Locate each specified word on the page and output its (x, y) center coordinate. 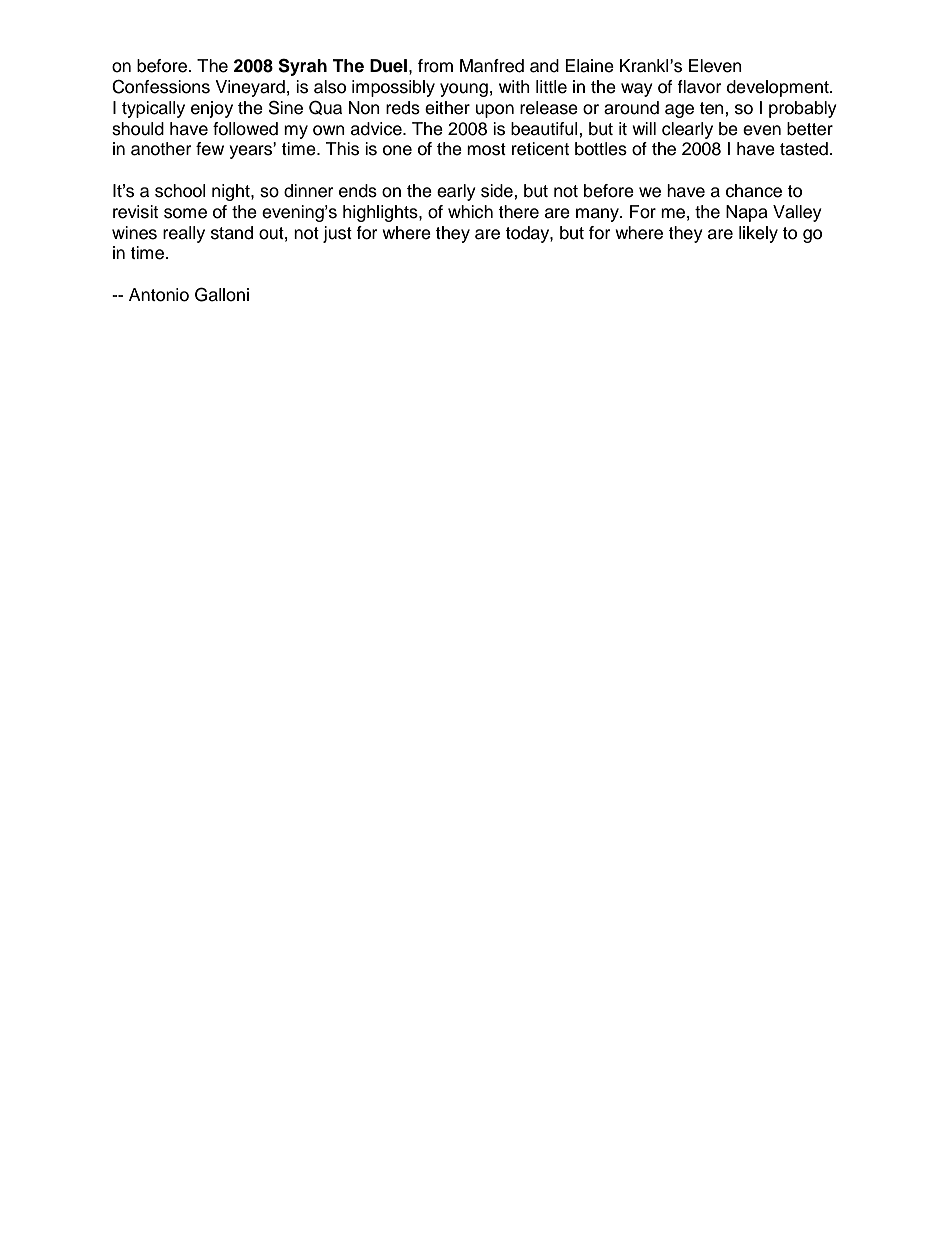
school (180, 191)
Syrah (302, 67)
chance (754, 191)
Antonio (159, 295)
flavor (699, 87)
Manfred (492, 66)
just (337, 234)
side (498, 191)
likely (758, 234)
